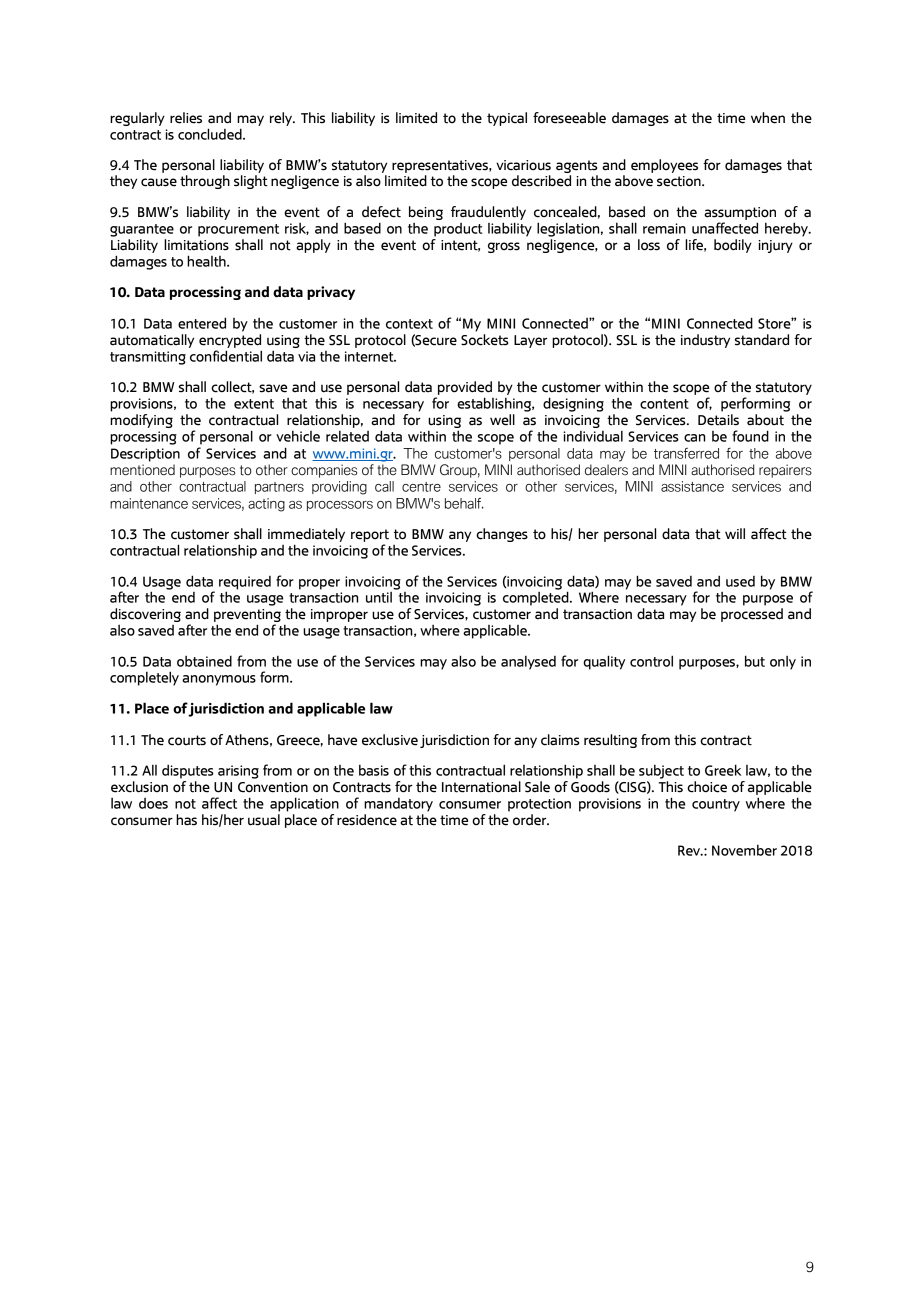  What do you see at coordinates (211, 134) in the page?
I see `concluded` at bounding box center [211, 134].
